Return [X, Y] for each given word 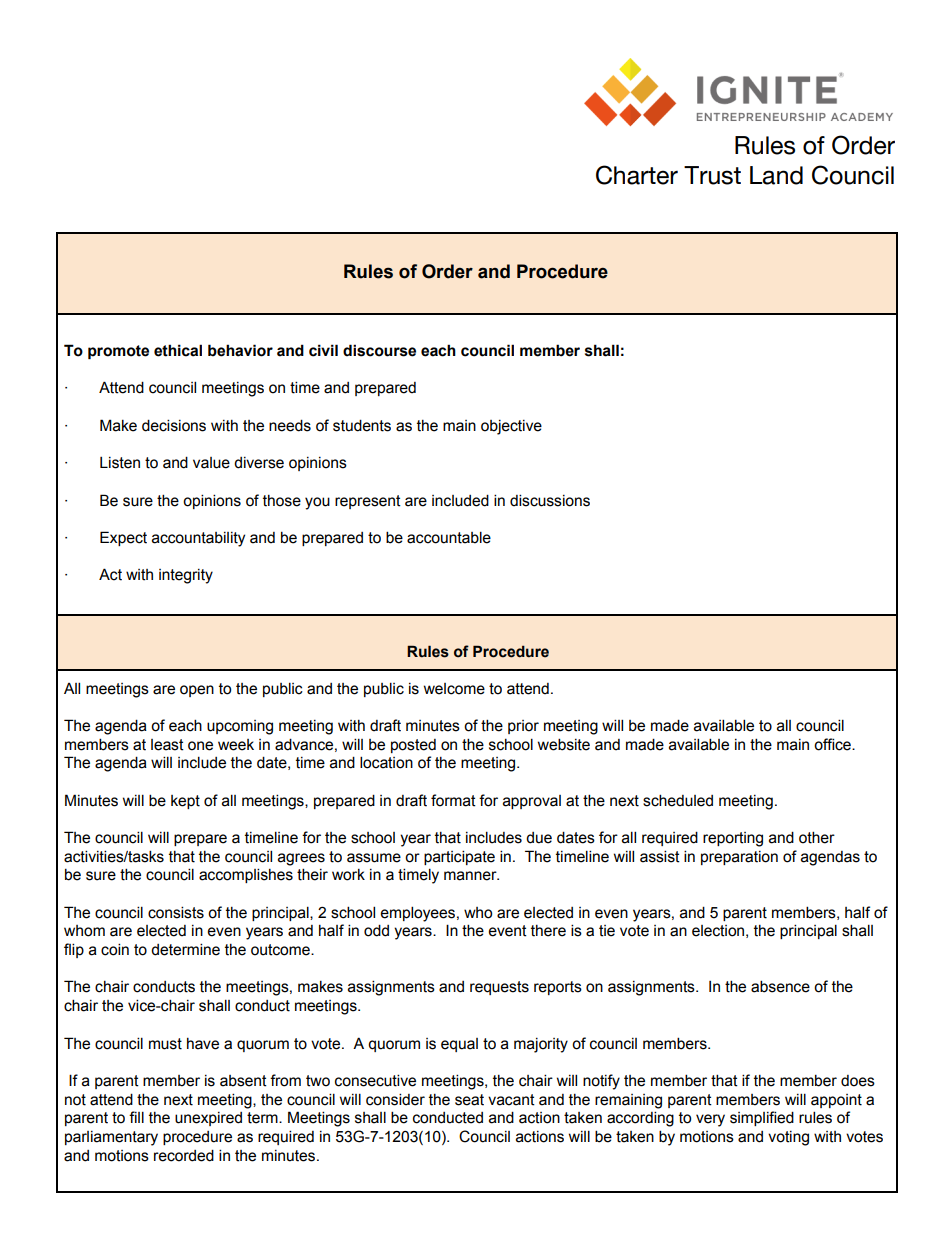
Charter [637, 175]
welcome [454, 689]
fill [136, 1117]
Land [776, 175]
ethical [178, 350]
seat [469, 1100]
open [197, 691]
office [833, 744]
